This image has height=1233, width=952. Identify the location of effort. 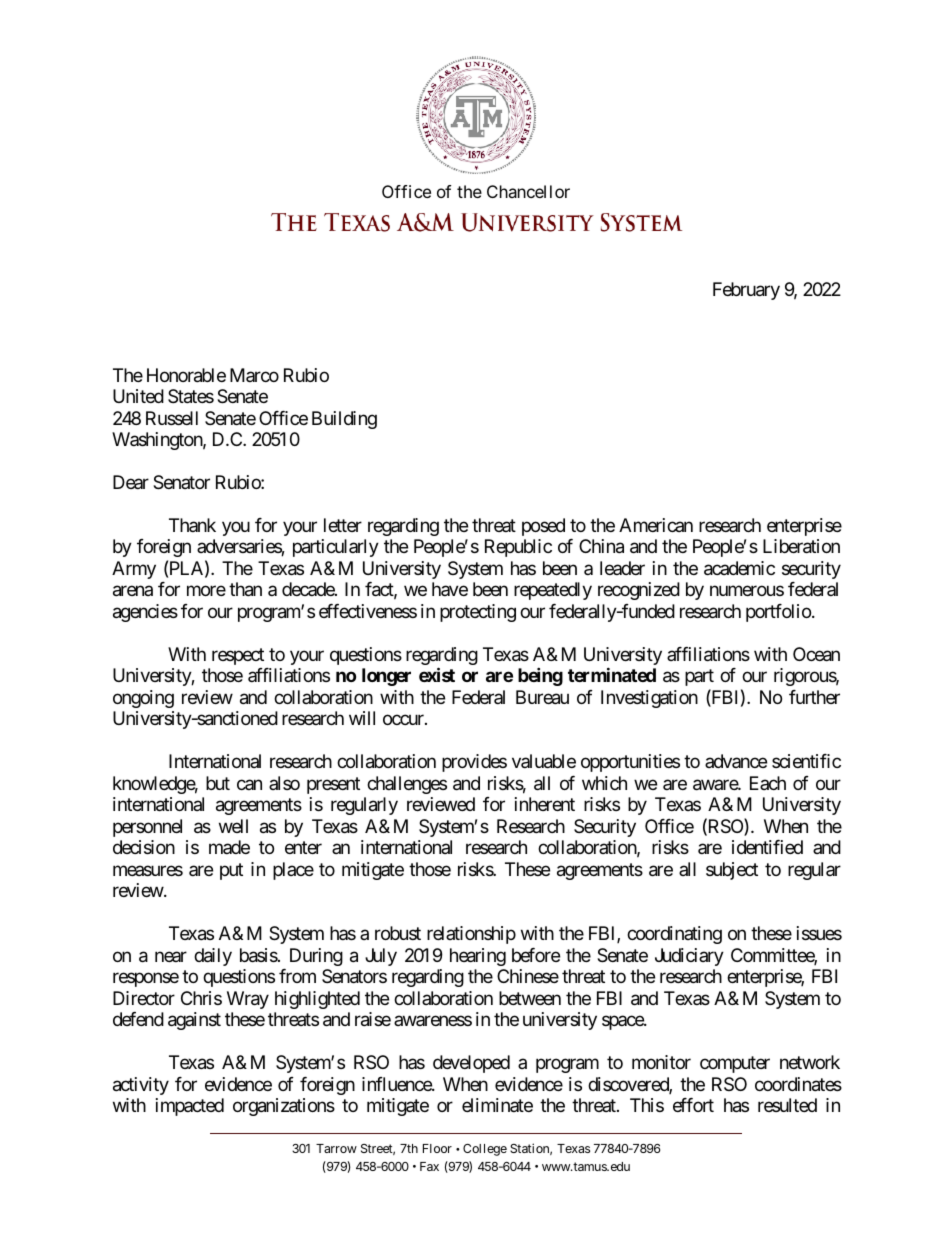
(693, 1105).
